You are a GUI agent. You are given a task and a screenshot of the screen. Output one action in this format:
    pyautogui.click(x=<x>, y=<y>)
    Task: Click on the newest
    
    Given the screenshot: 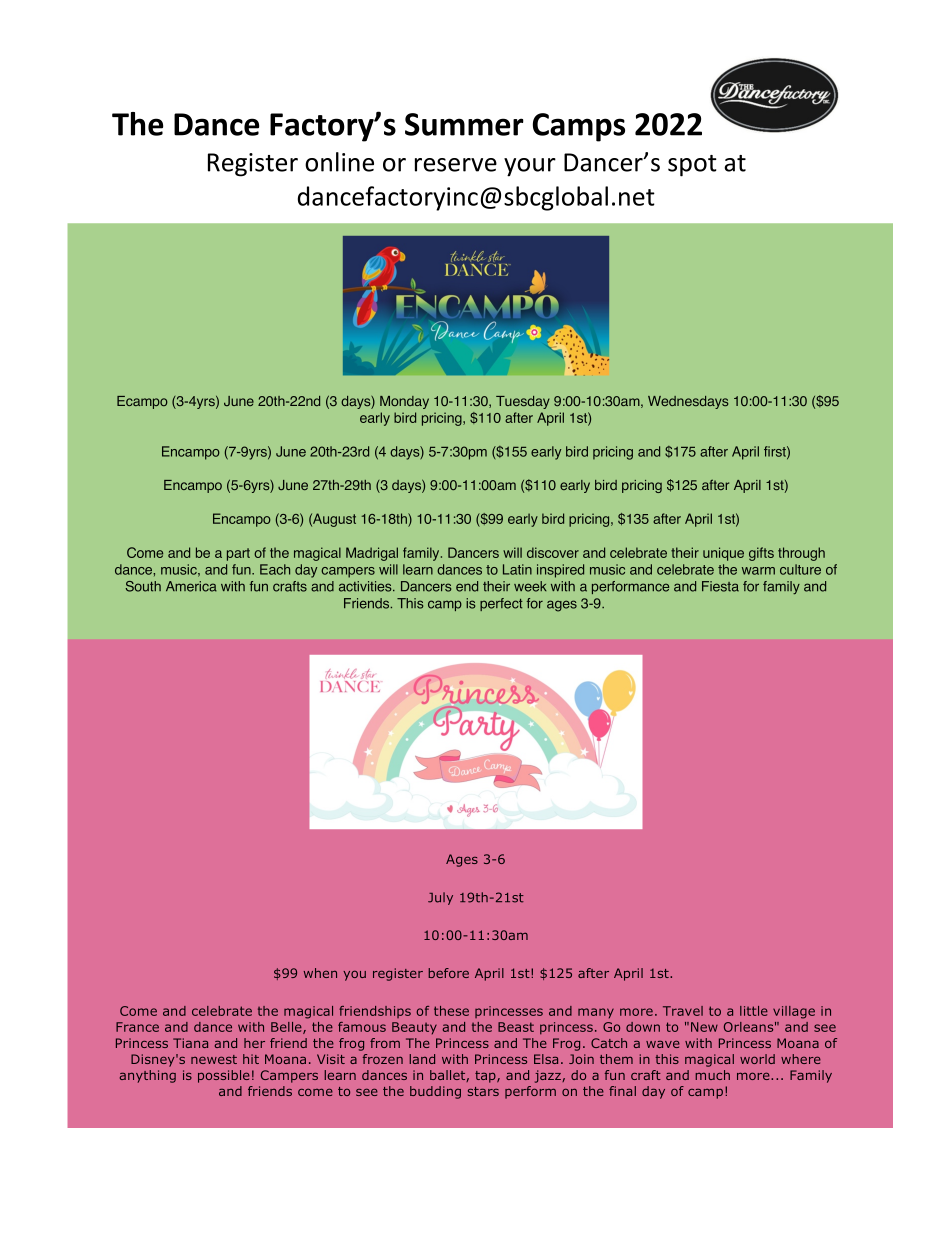 What is the action you would take?
    pyautogui.click(x=214, y=1059)
